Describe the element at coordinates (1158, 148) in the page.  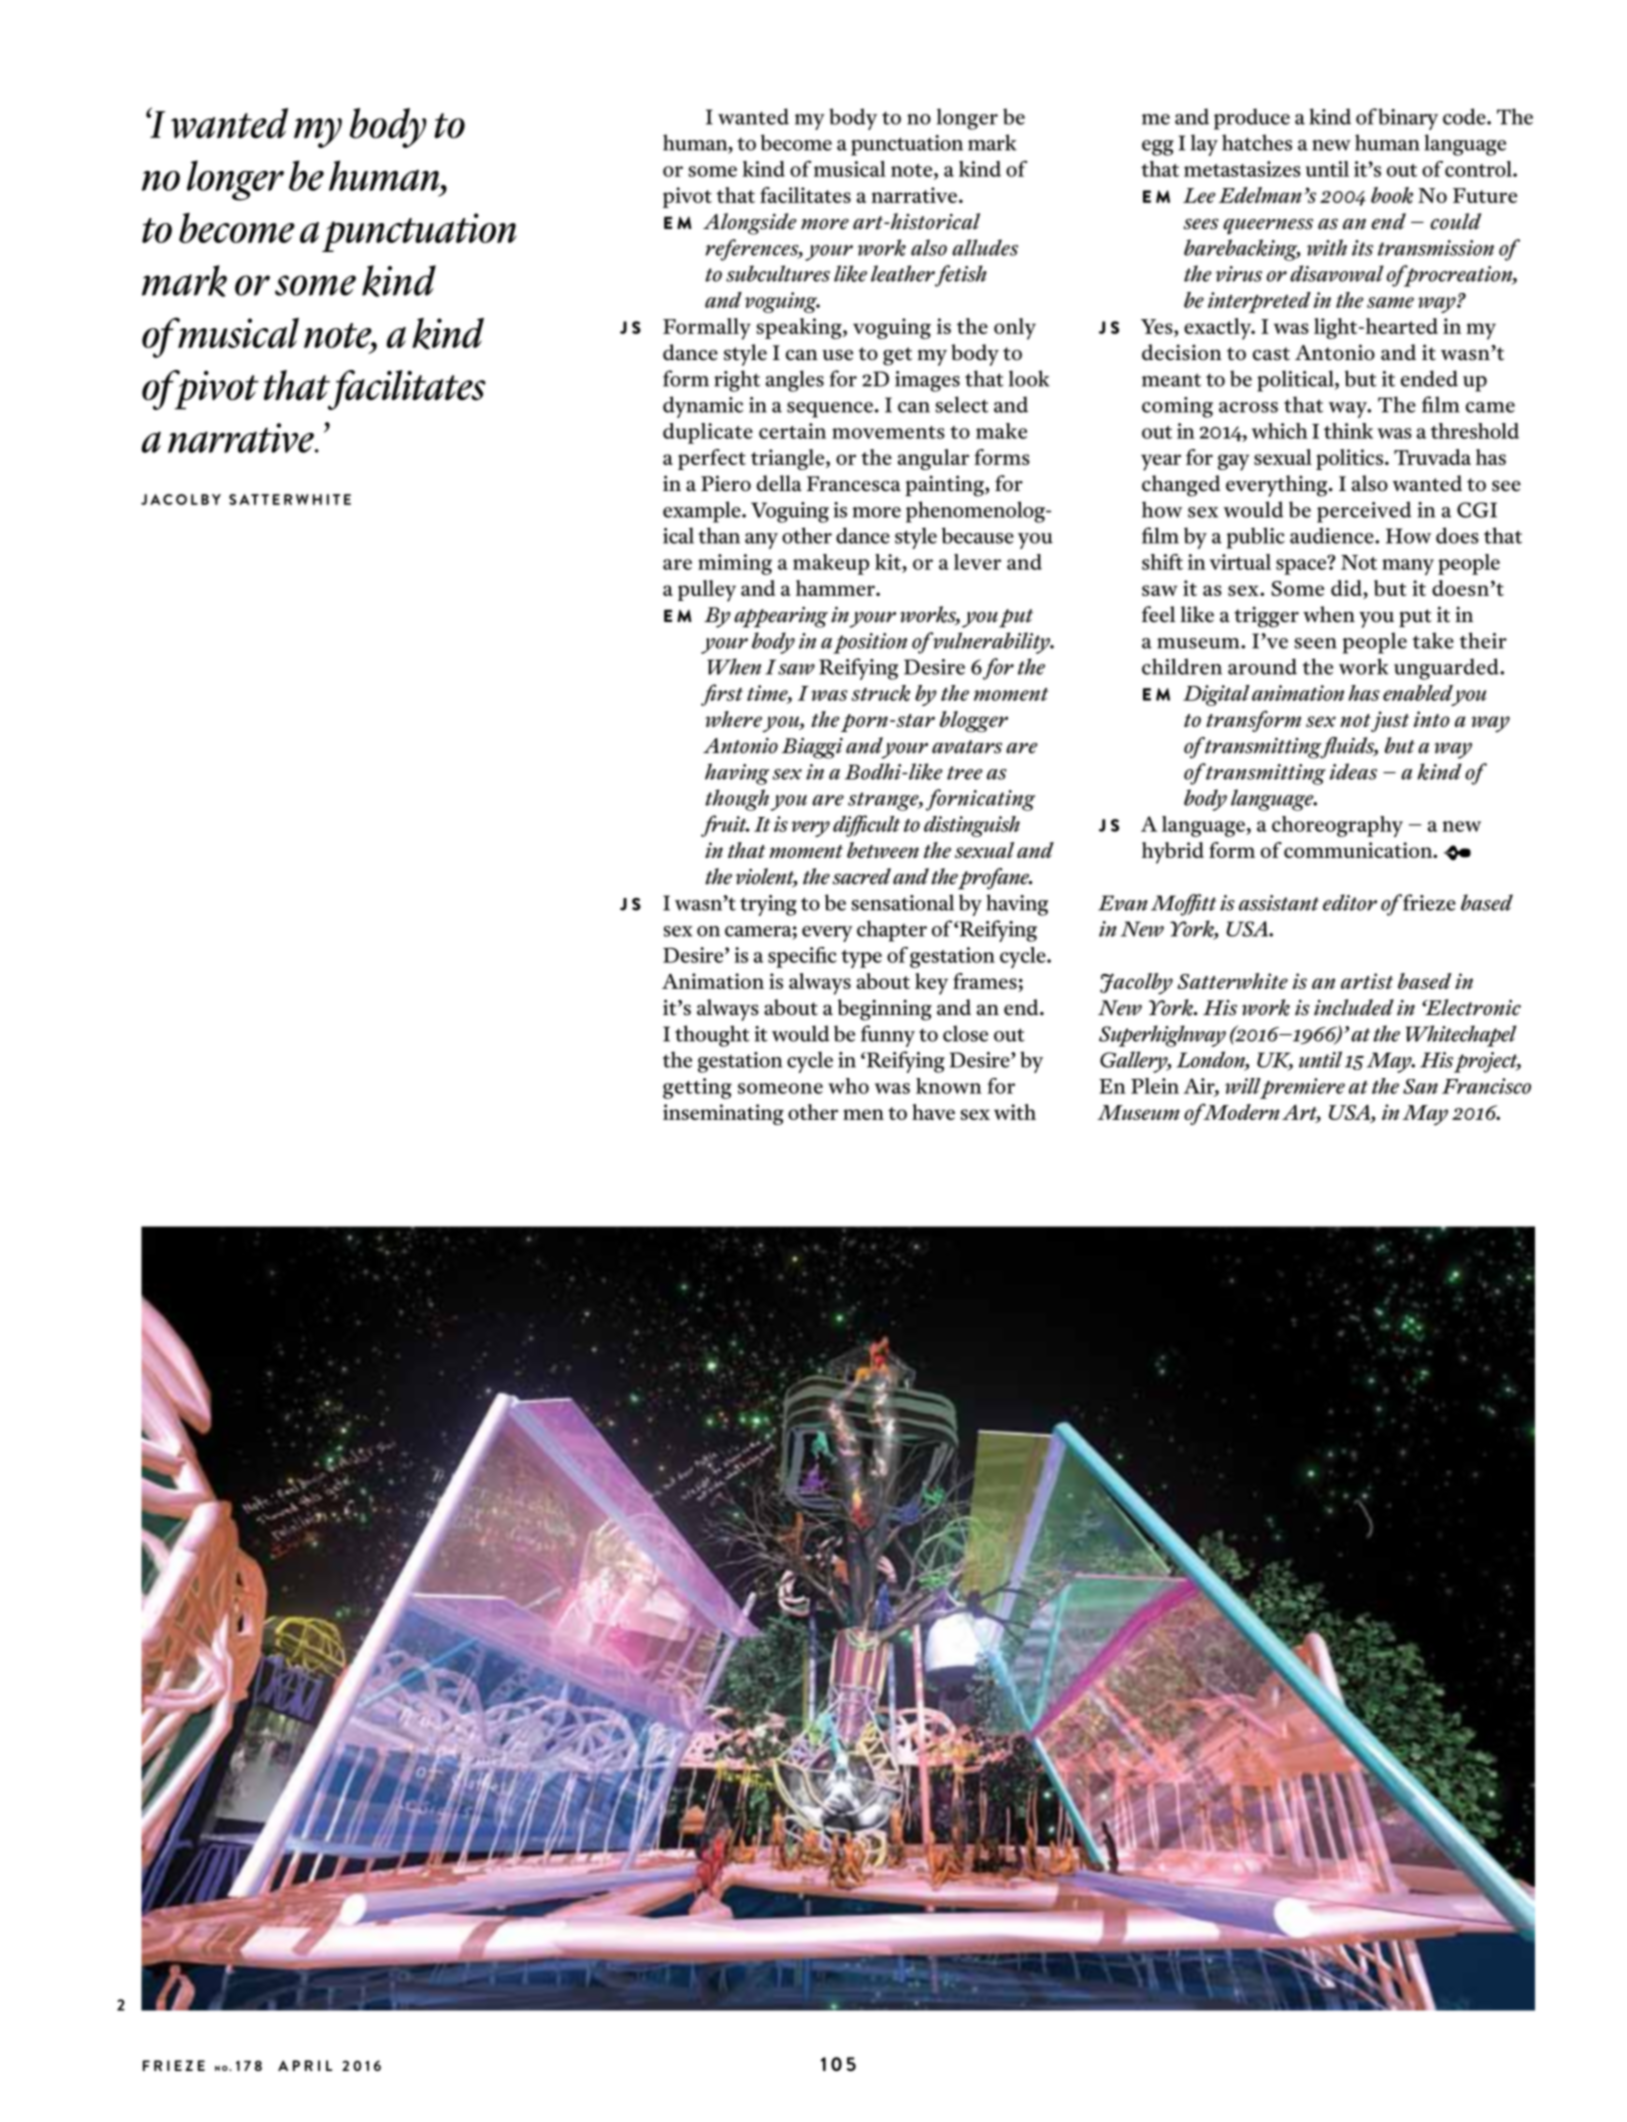
I see `egg` at that location.
